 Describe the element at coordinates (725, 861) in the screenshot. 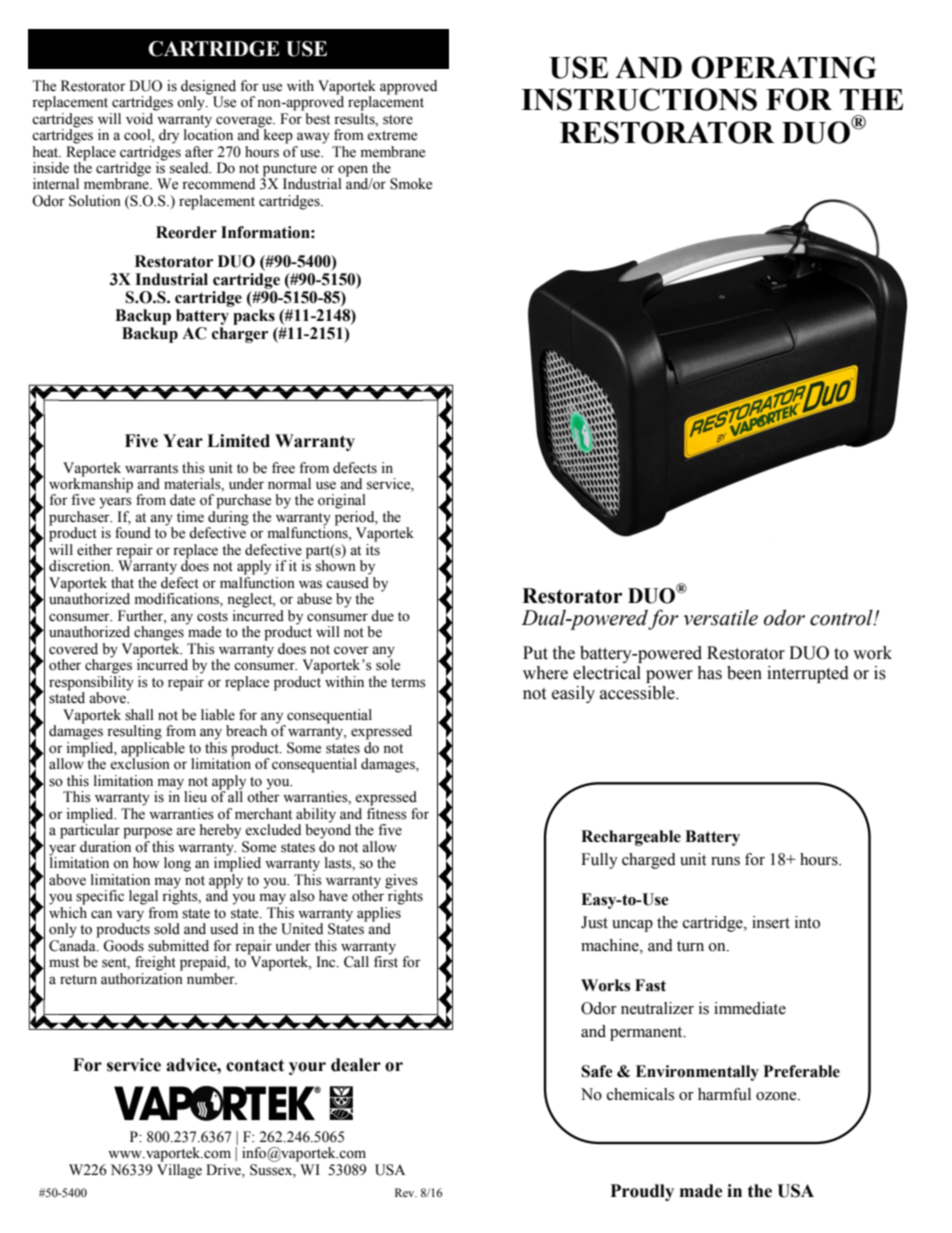

I see `runs` at that location.
